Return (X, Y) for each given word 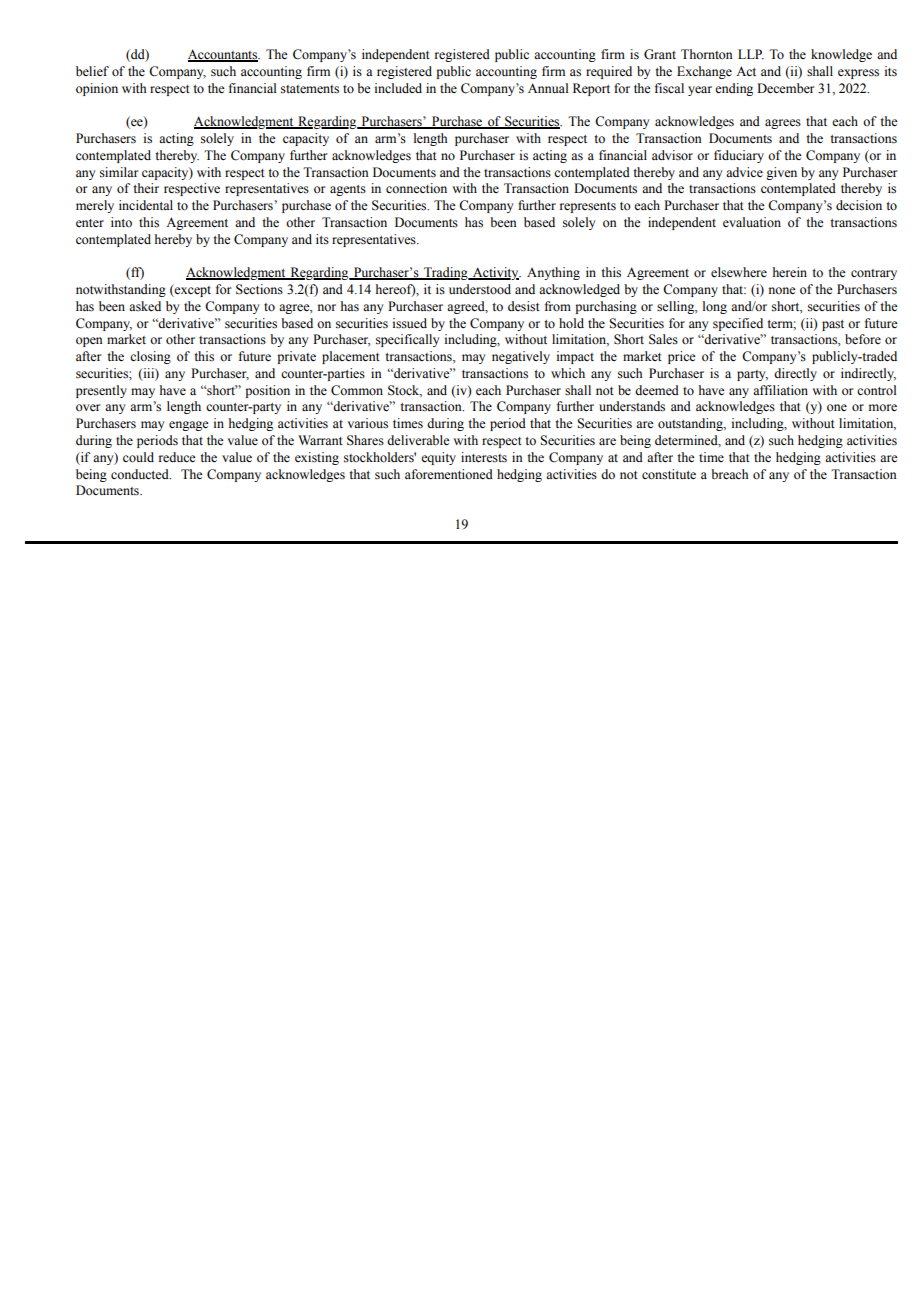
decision (859, 205)
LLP (751, 54)
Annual (548, 88)
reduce (177, 457)
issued (410, 323)
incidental (146, 205)
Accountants (224, 55)
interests (484, 457)
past (833, 325)
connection (416, 188)
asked (145, 306)
